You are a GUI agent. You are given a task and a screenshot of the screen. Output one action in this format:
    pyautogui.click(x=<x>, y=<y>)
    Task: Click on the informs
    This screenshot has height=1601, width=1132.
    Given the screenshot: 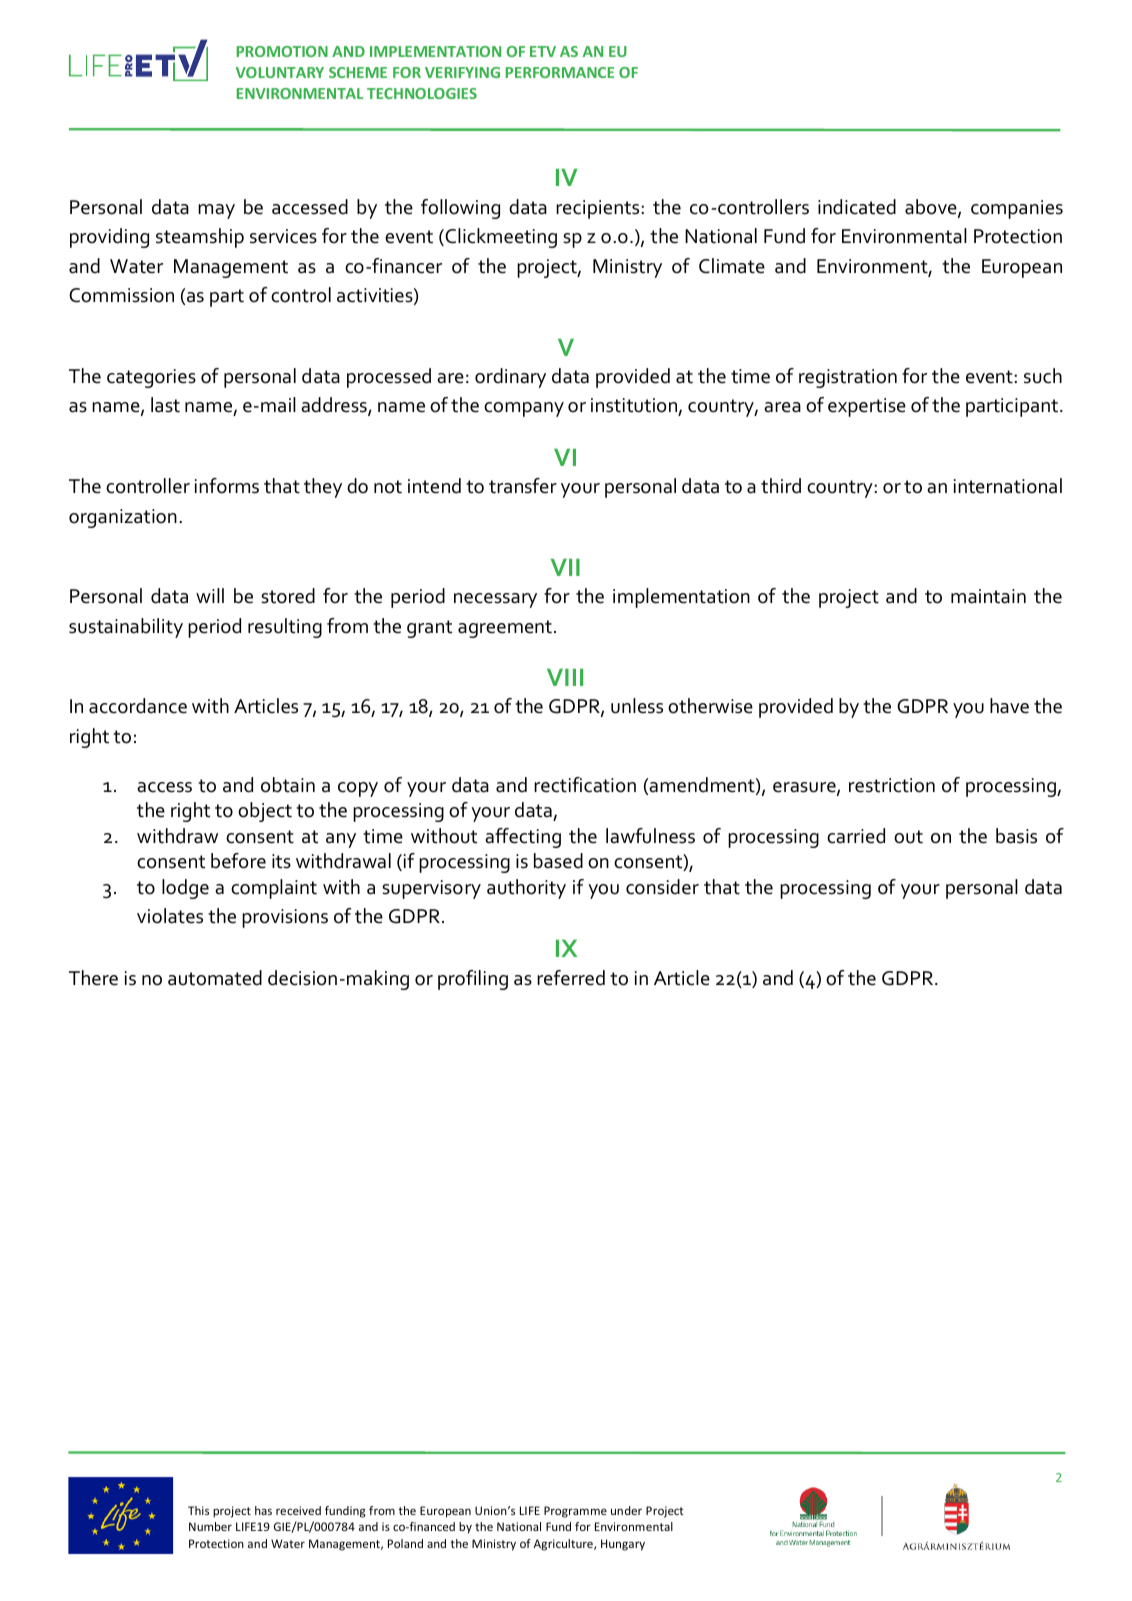 What is the action you would take?
    pyautogui.click(x=227, y=486)
